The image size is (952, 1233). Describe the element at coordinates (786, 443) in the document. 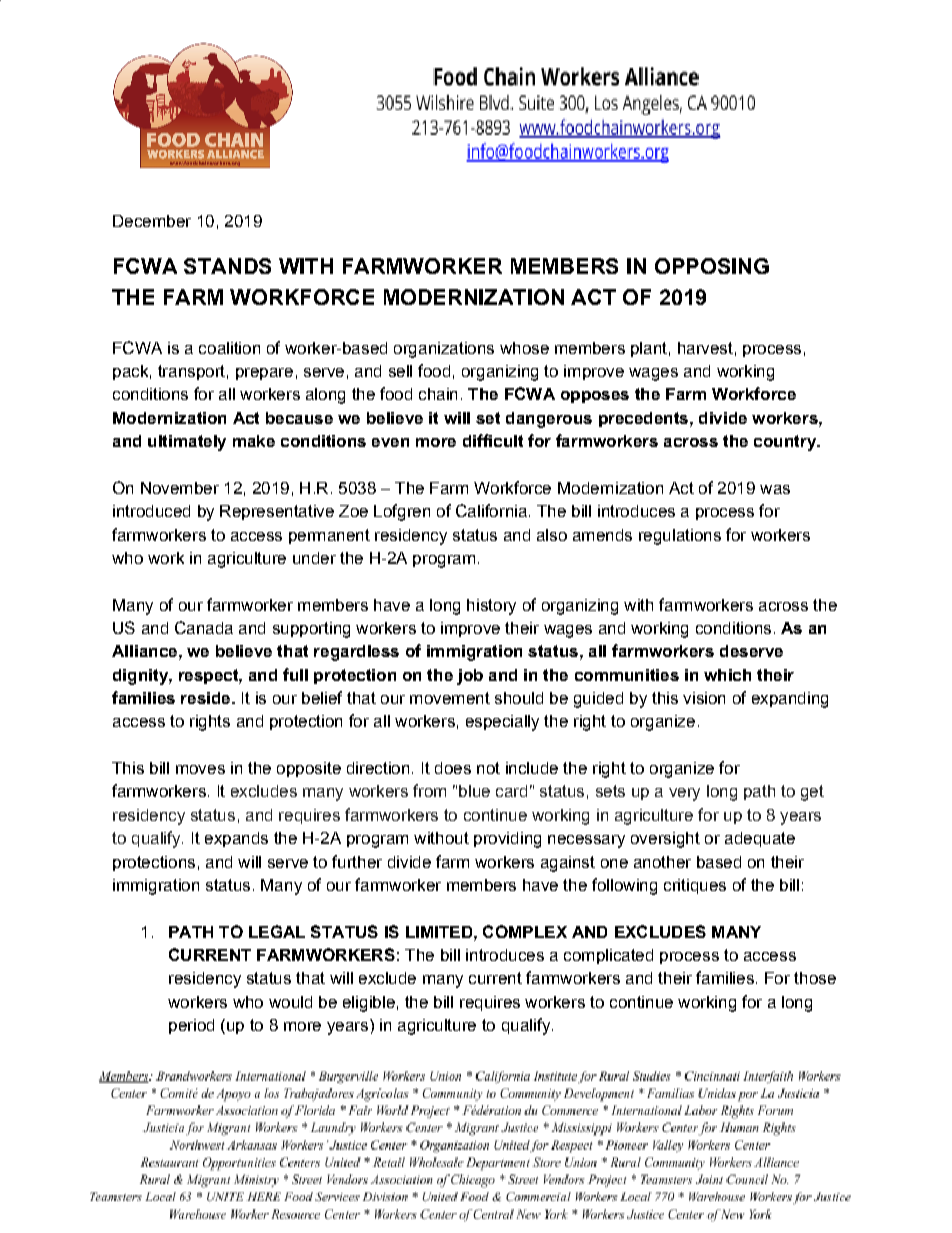

I see `country` at that location.
